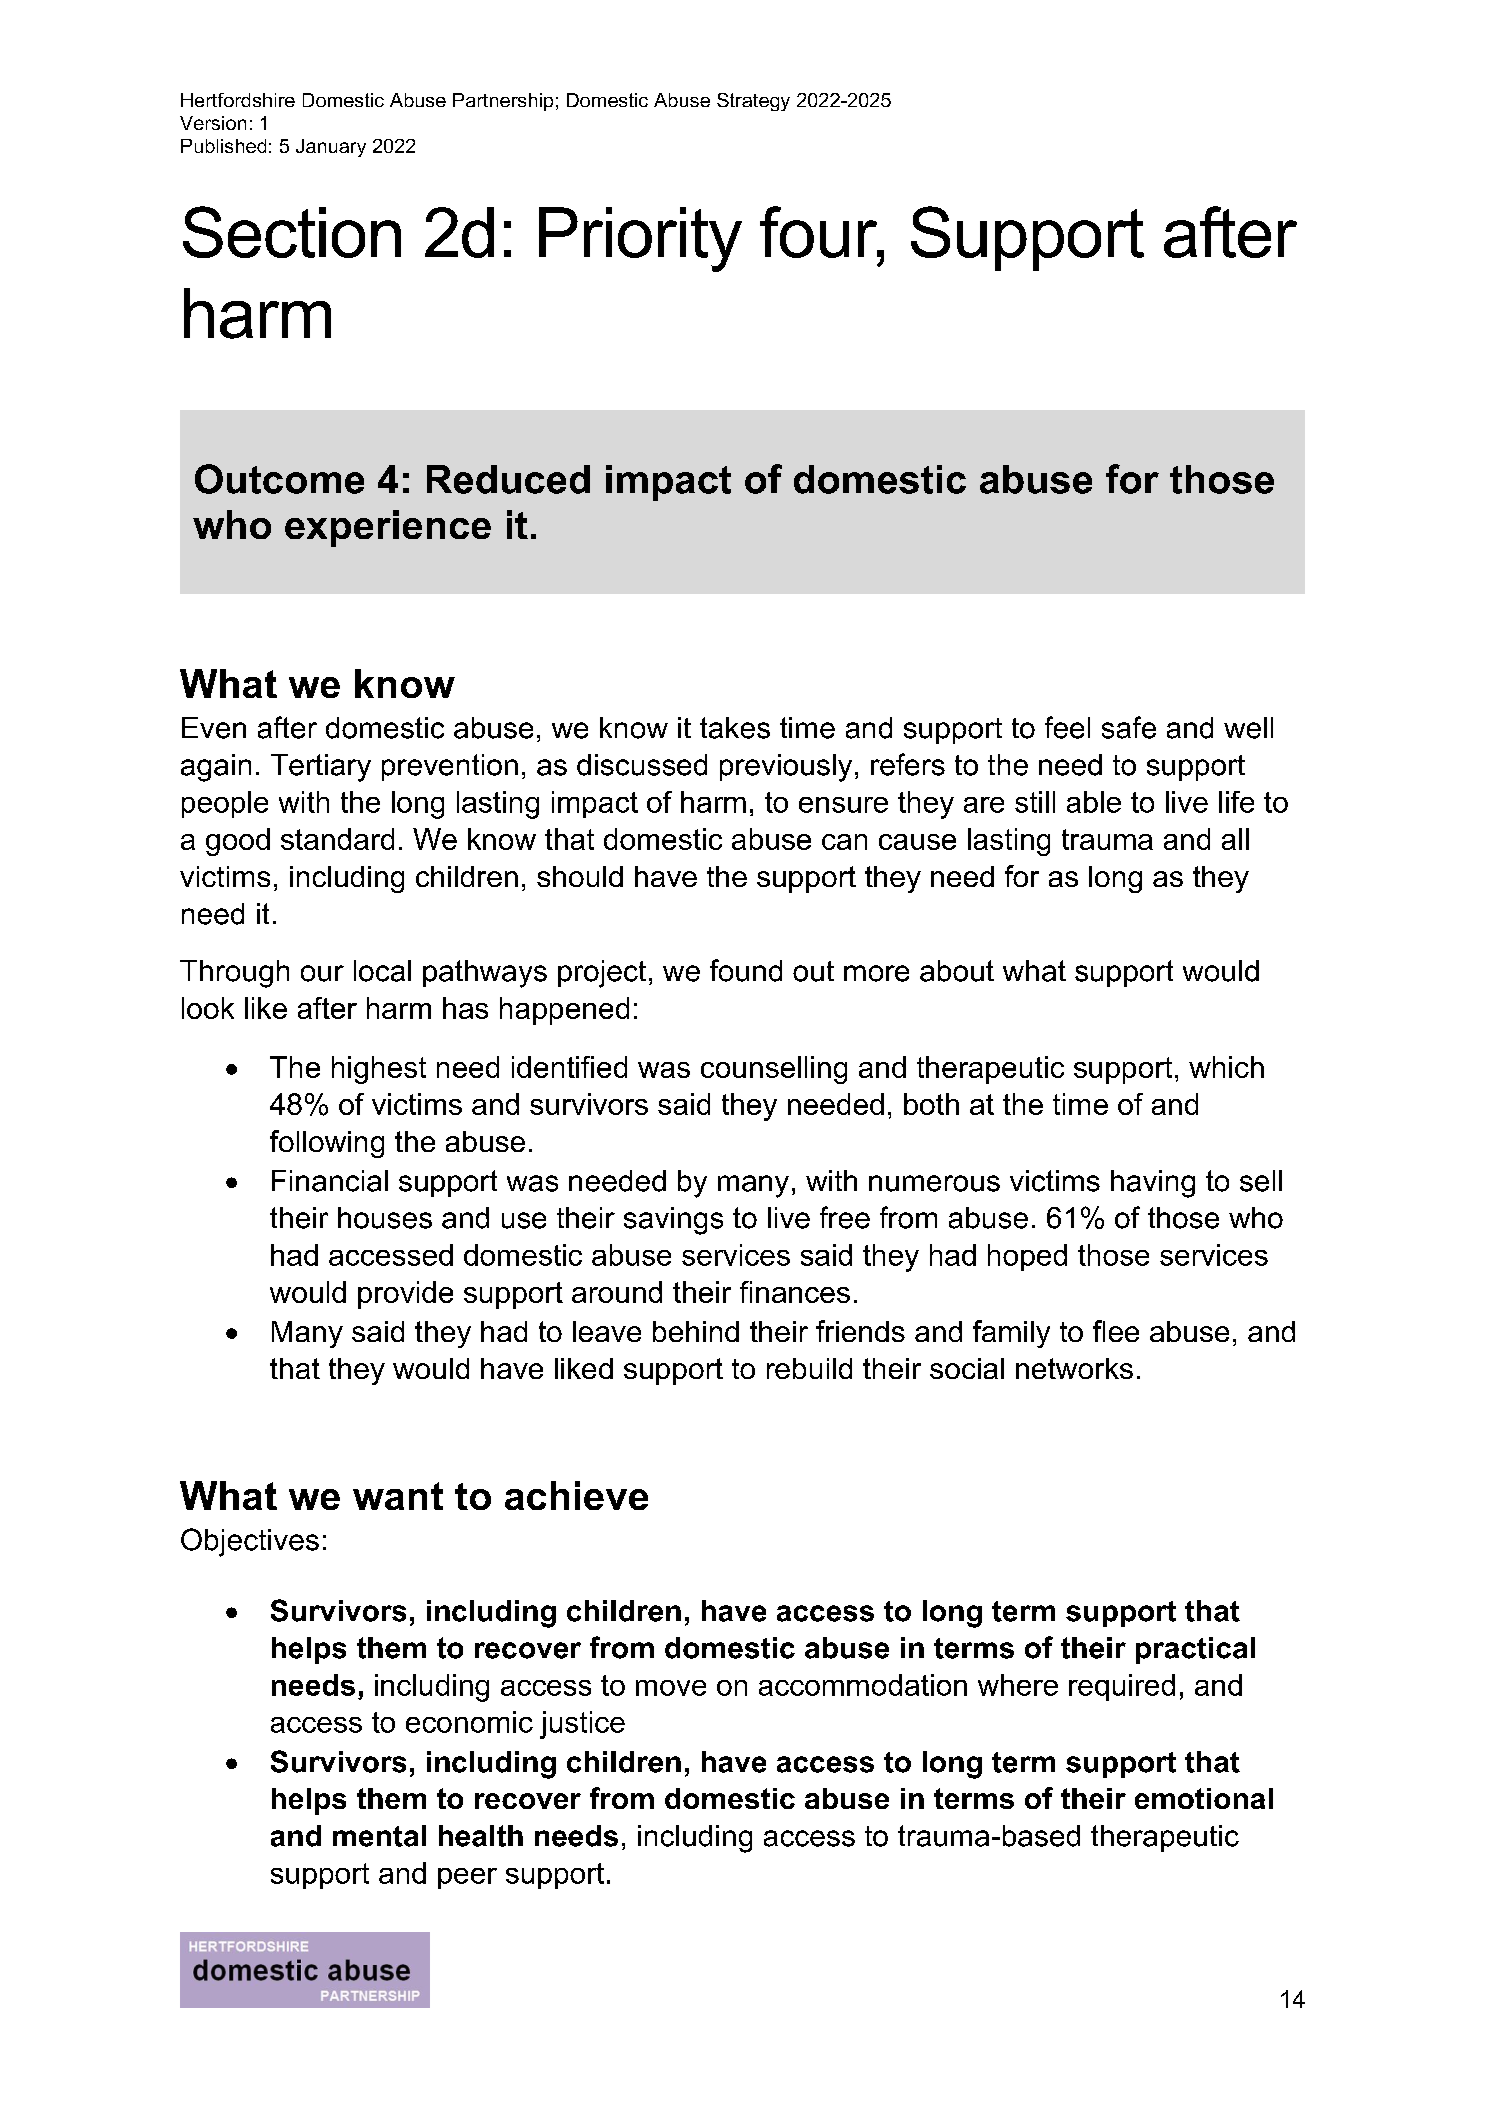 The height and width of the screenshot is (2102, 1486). What do you see at coordinates (1129, 727) in the screenshot?
I see `safe` at bounding box center [1129, 727].
